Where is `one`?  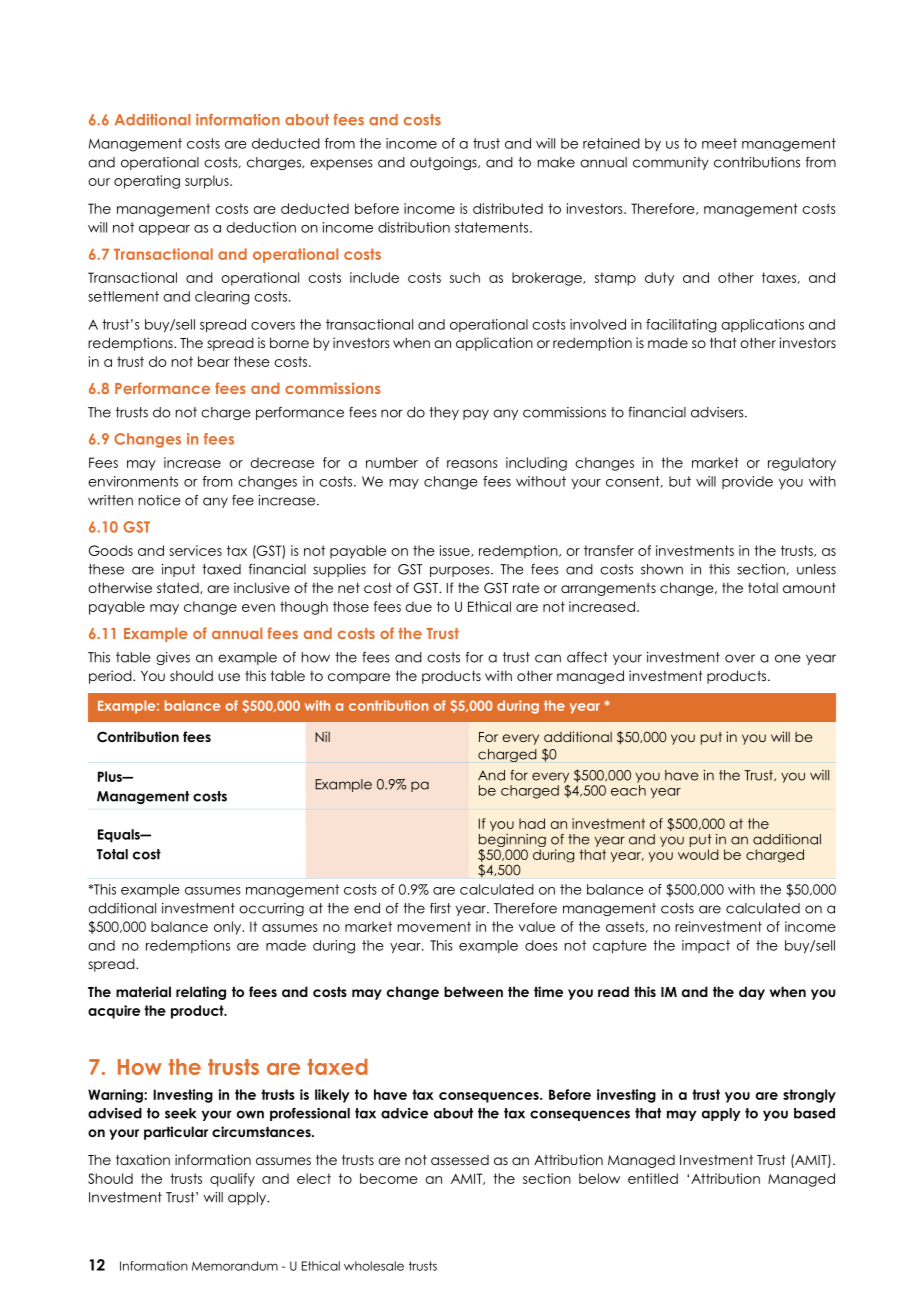 one is located at coordinates (788, 658).
